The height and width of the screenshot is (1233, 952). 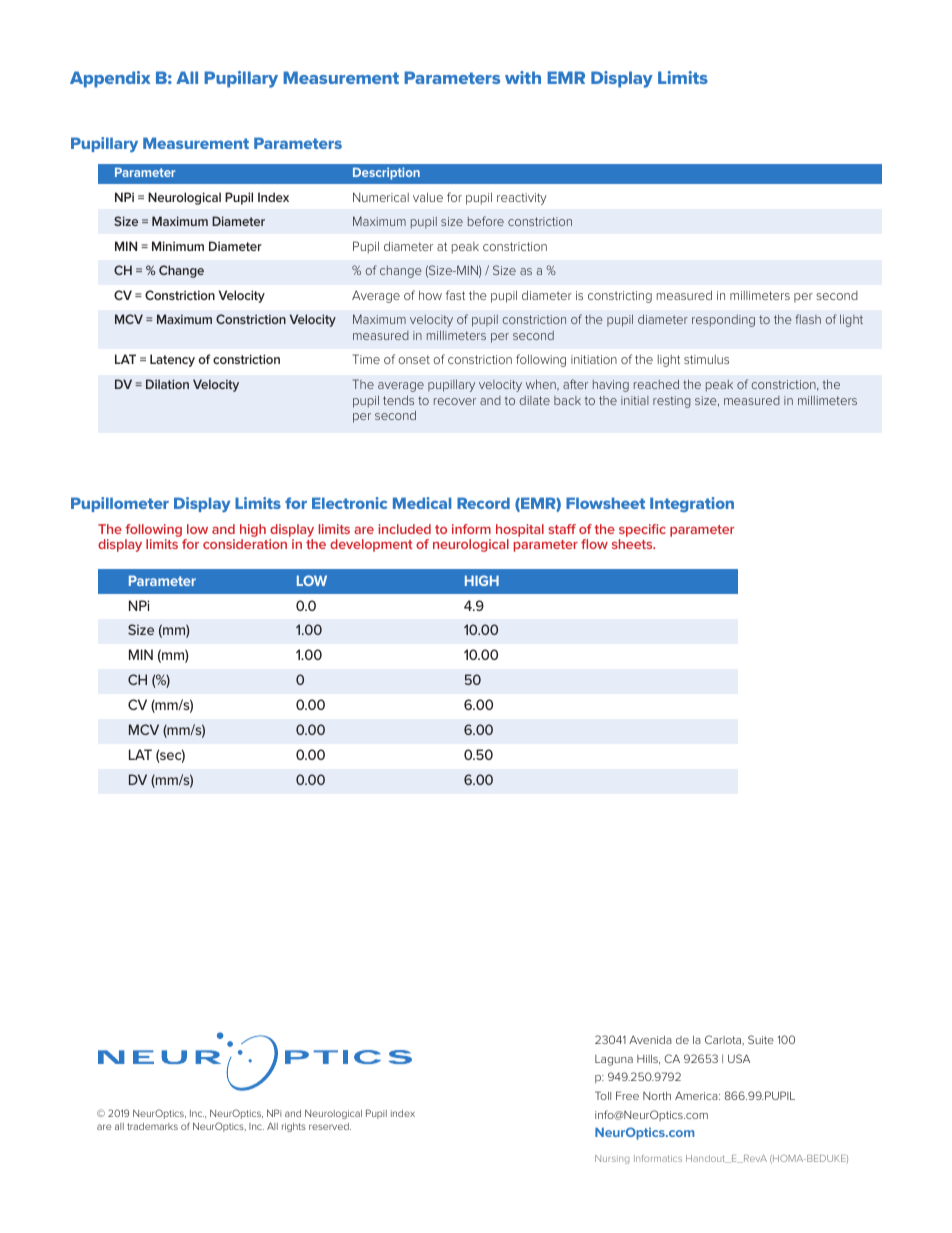 What do you see at coordinates (294, 1127) in the screenshot?
I see `rights` at bounding box center [294, 1127].
